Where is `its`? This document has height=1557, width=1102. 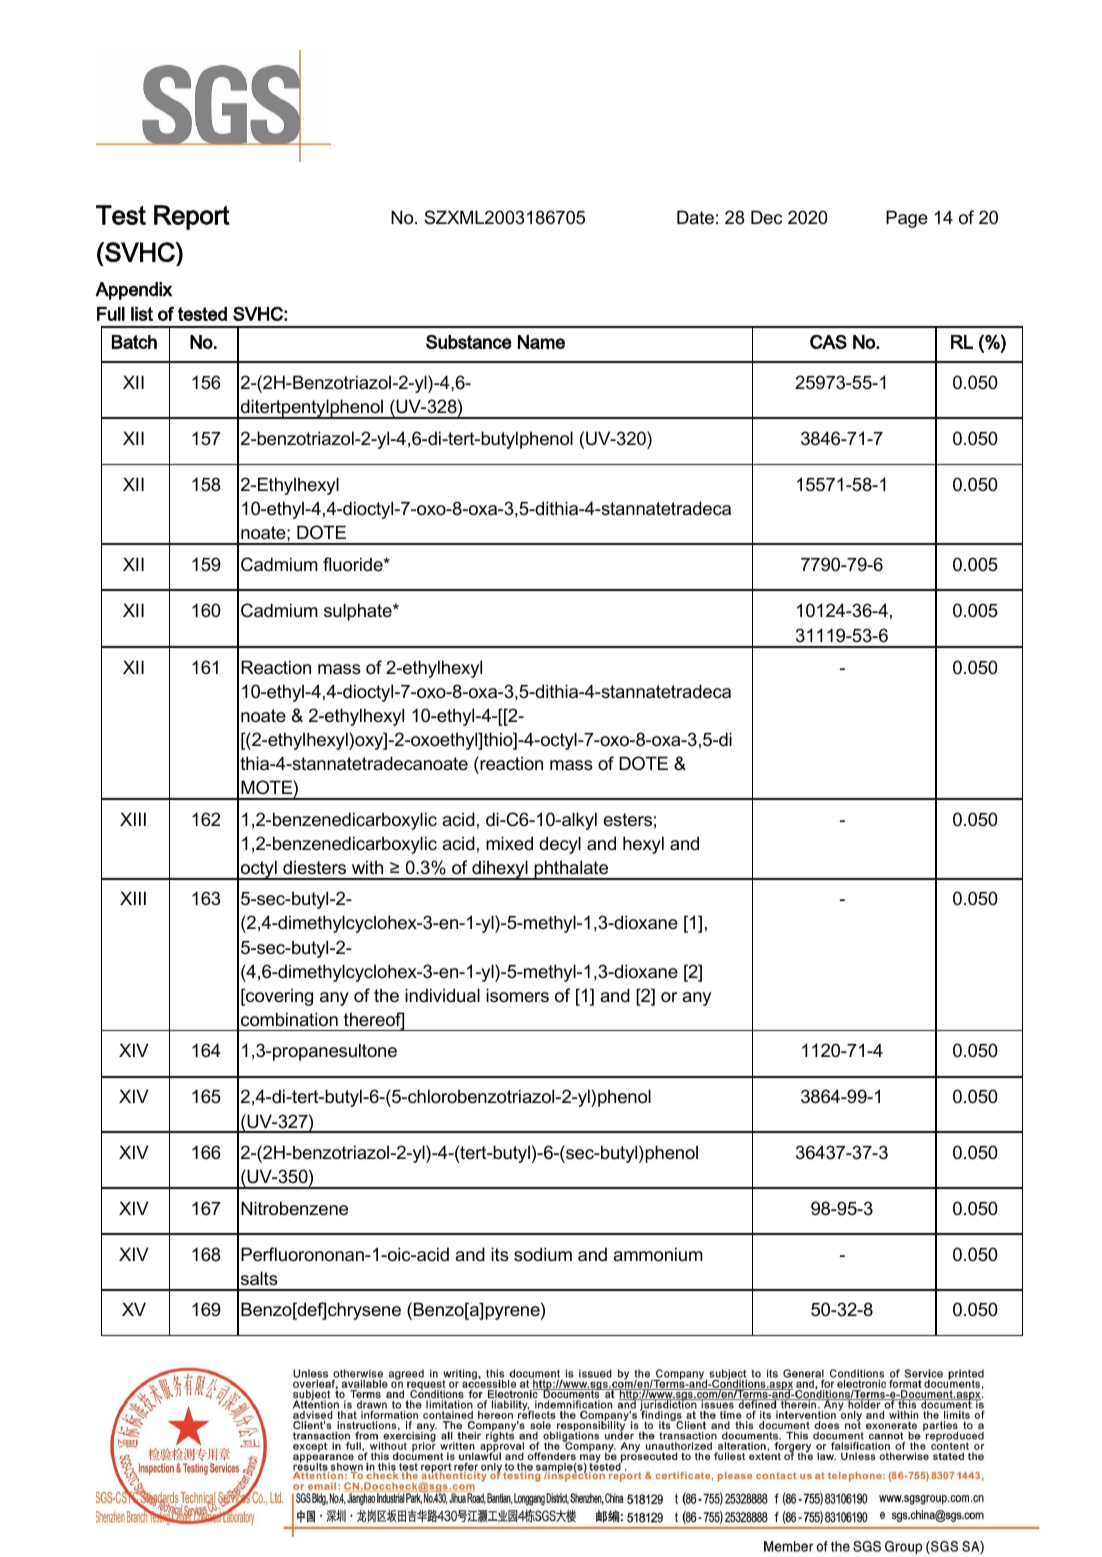 its is located at coordinates (500, 1254).
